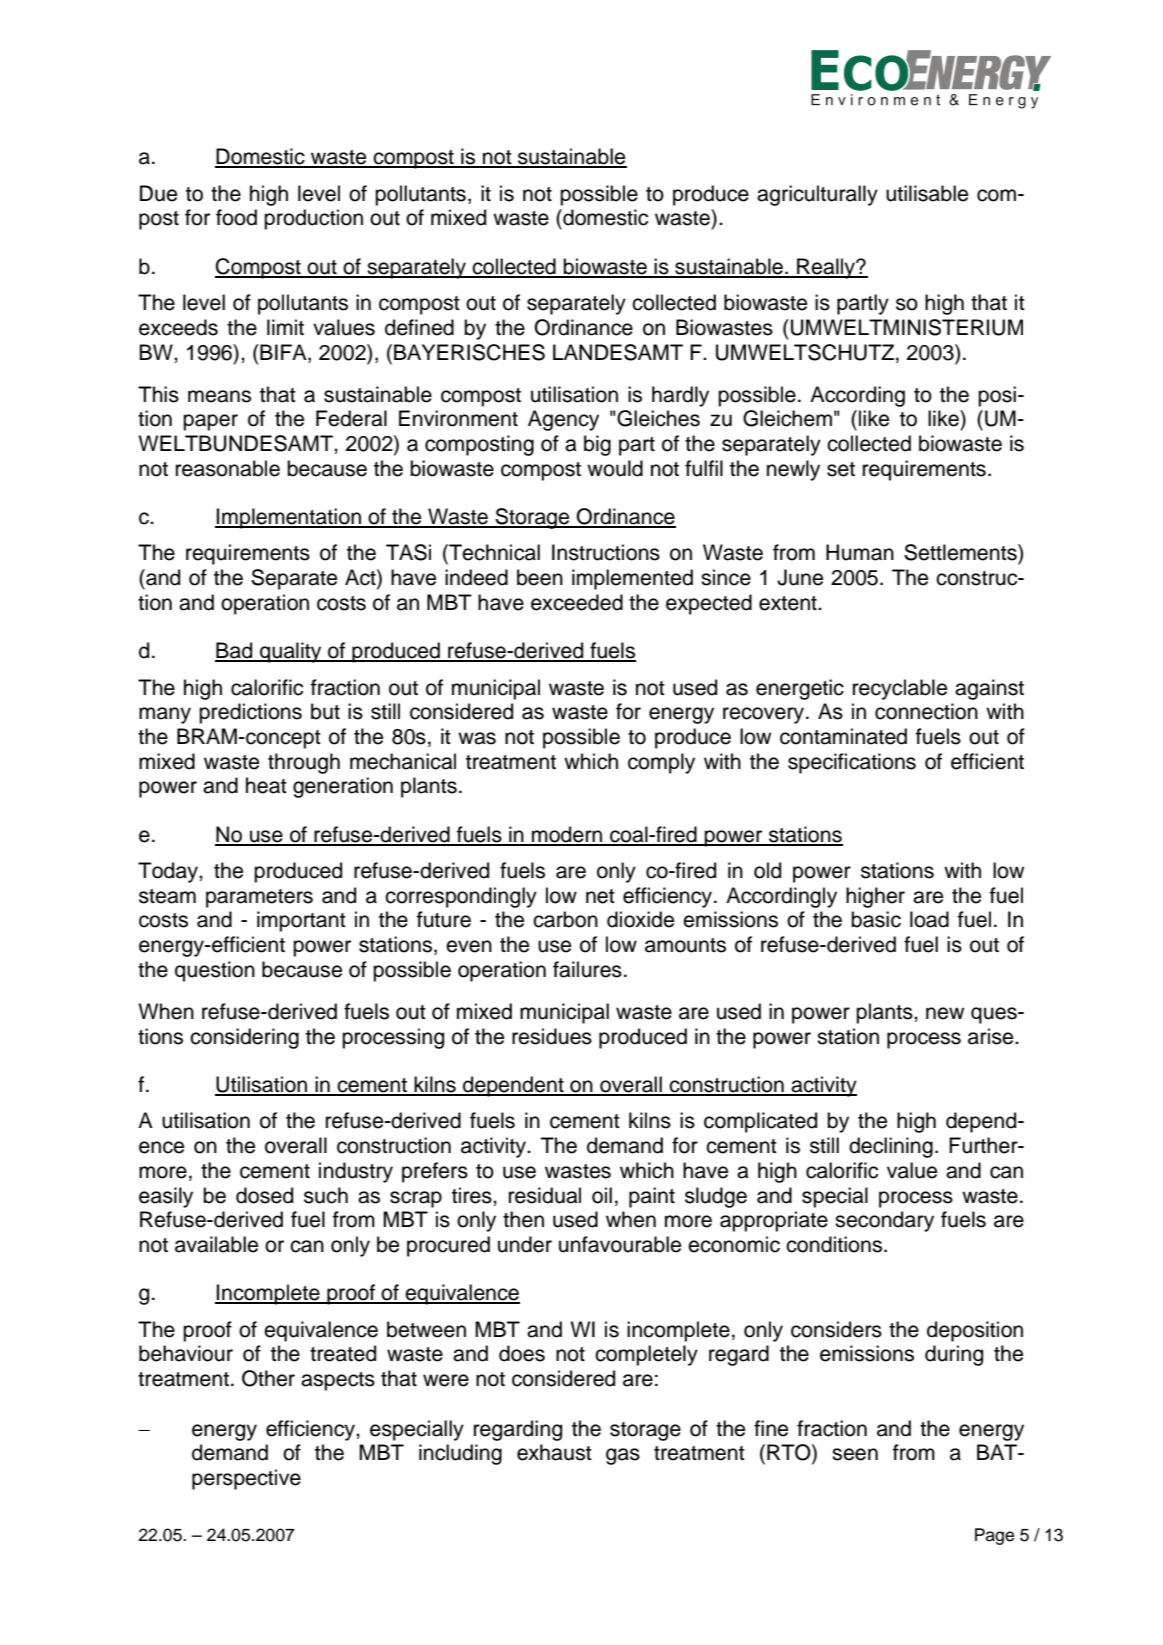 This screenshot has width=1163, height=1645. I want to click on hardly, so click(680, 396).
